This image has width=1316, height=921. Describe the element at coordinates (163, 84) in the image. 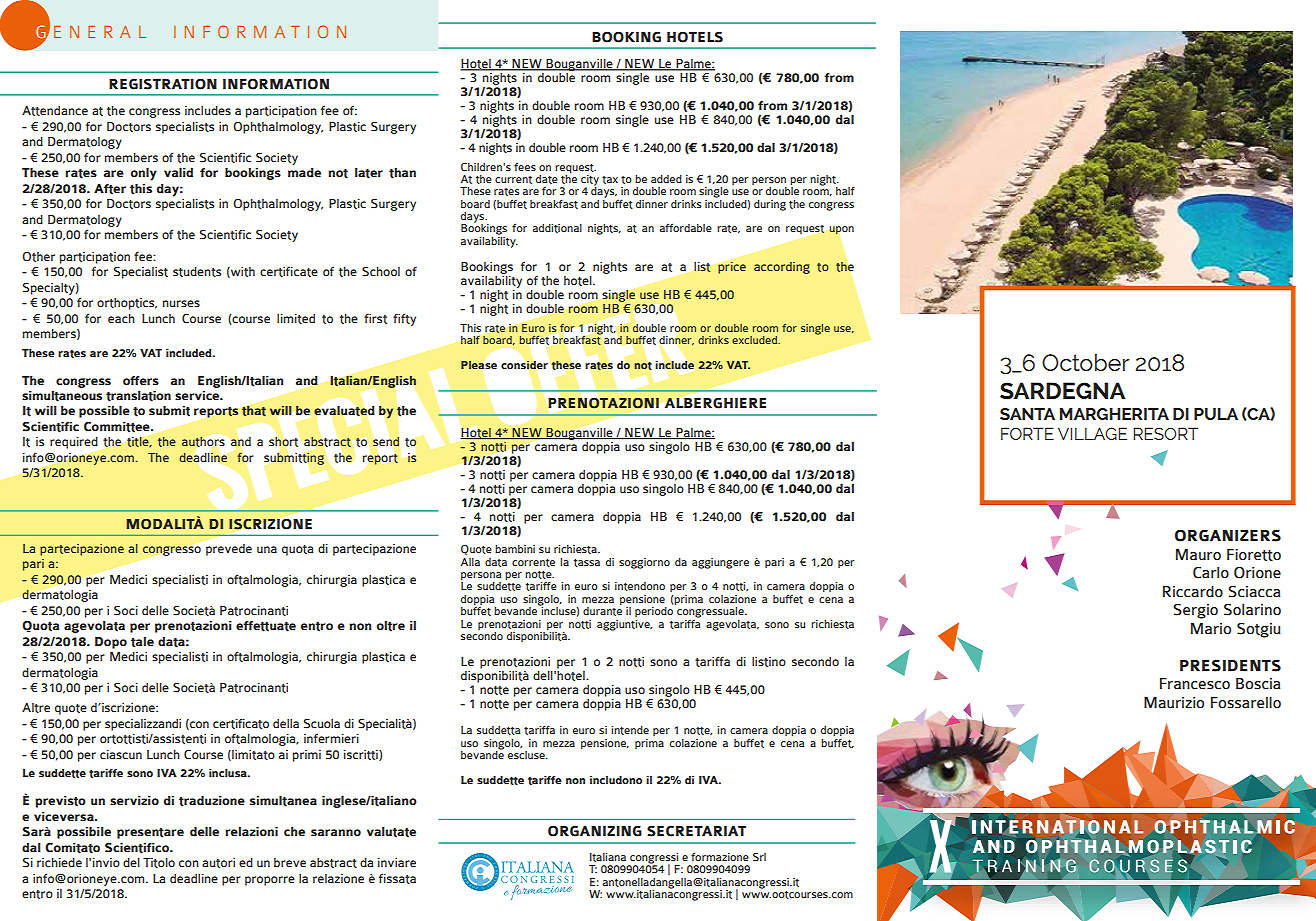

I see `REGISTRATION` at that location.
